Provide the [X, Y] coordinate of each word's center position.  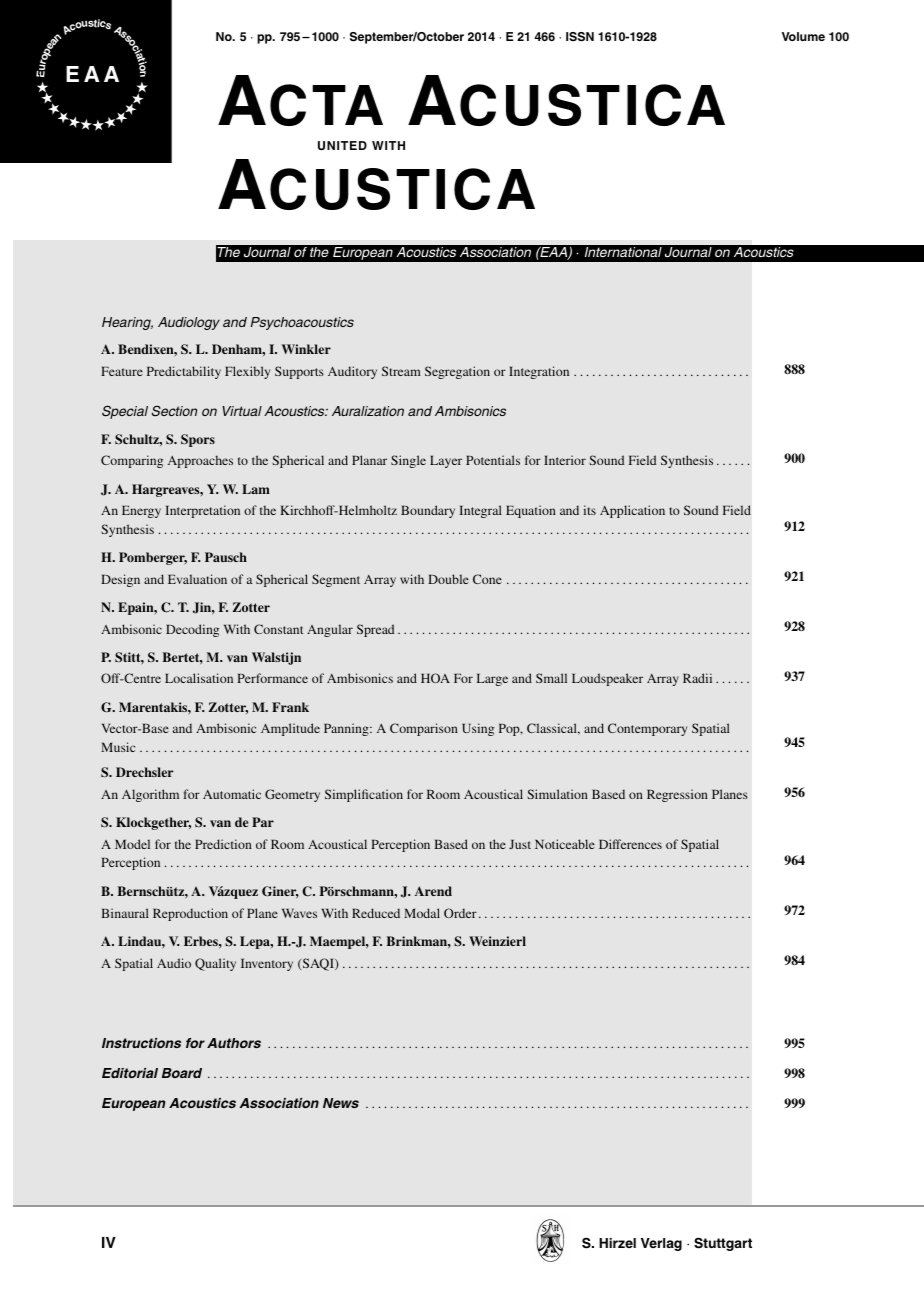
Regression [677, 795]
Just [520, 844]
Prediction [223, 844]
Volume [803, 36]
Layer [446, 461]
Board [182, 1073]
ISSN [580, 37]
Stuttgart [723, 1244]
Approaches [200, 461]
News [341, 1103]
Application [632, 511]
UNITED [342, 146]
